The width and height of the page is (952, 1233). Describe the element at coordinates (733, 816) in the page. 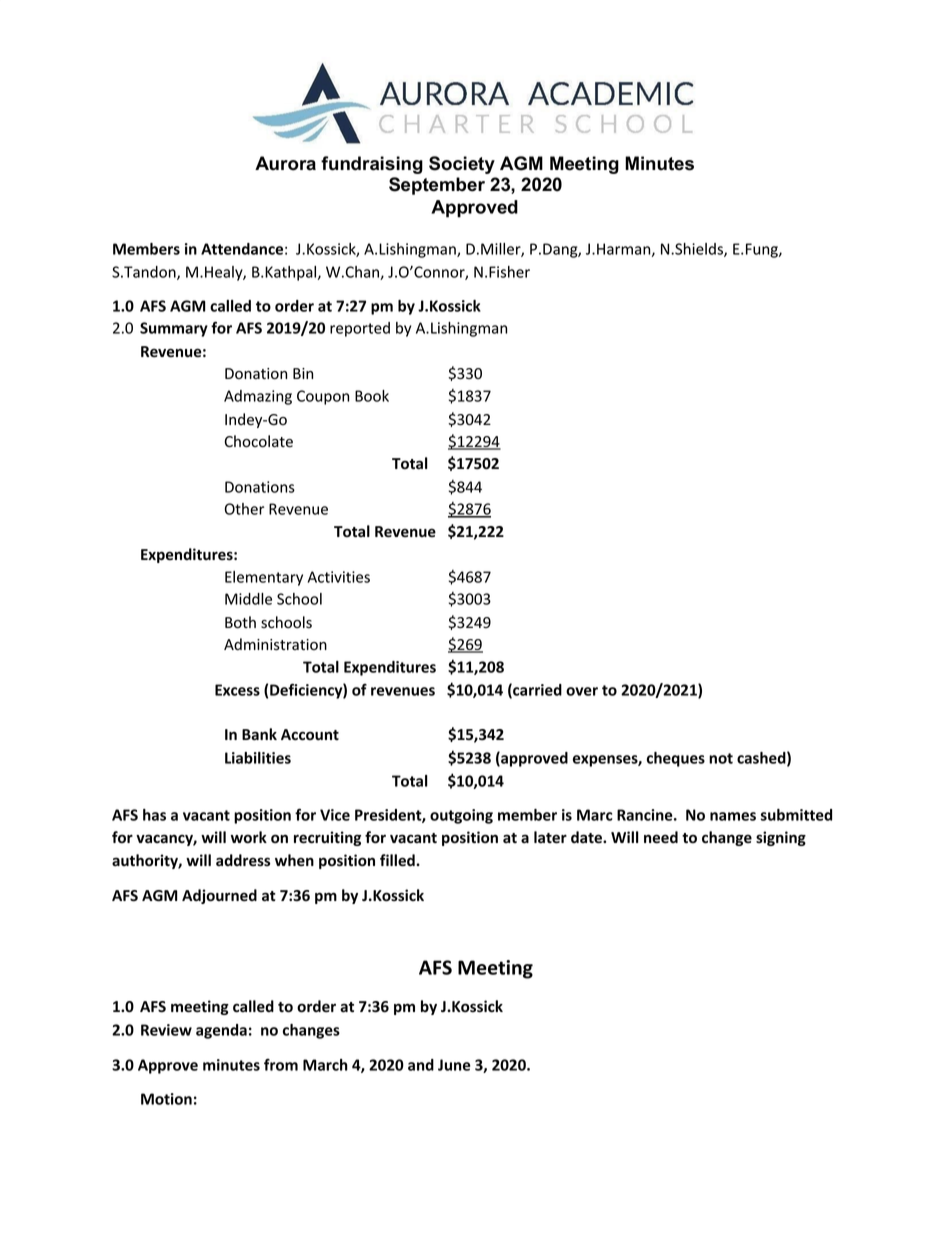

I see `names` at that location.
